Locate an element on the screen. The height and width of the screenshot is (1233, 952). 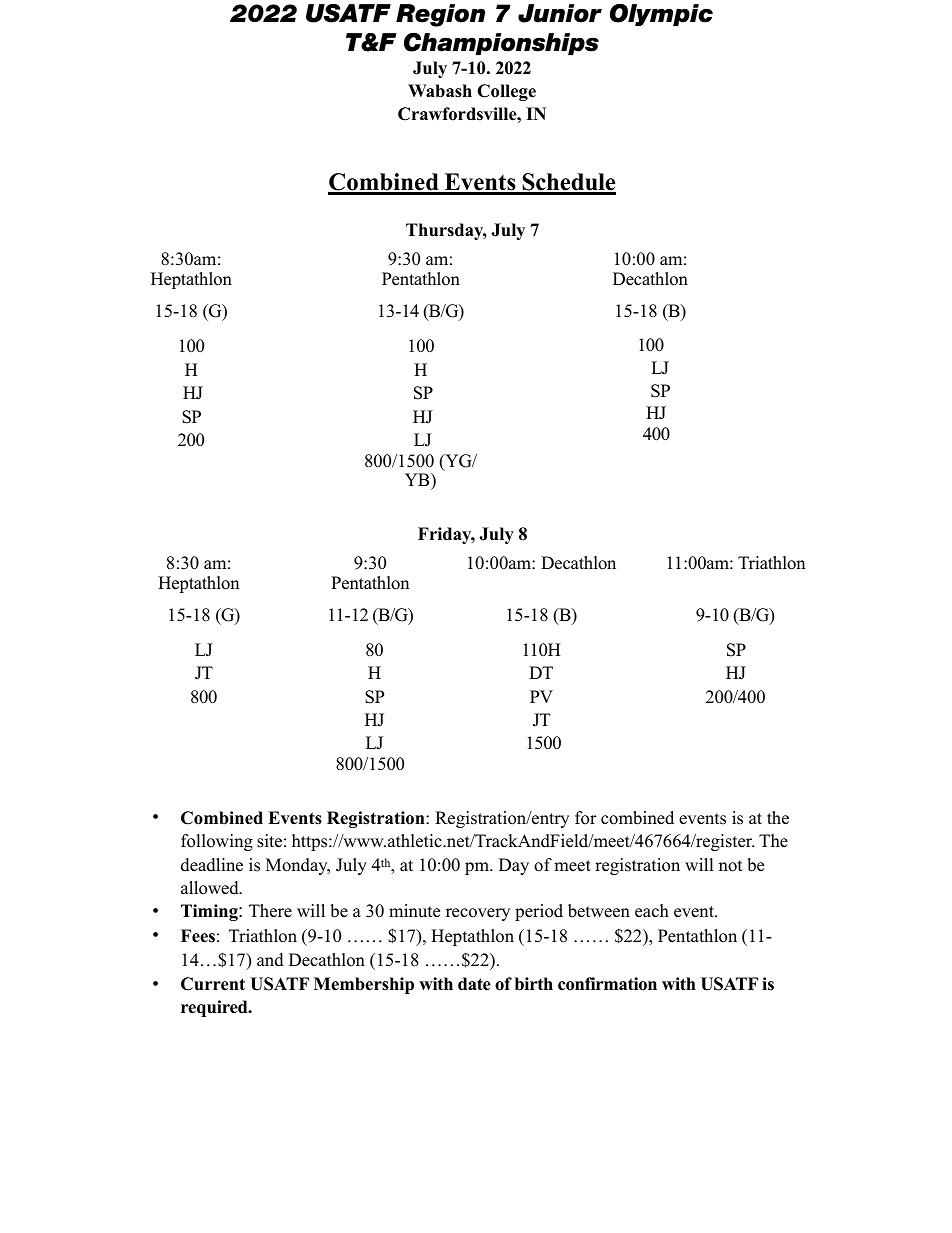
deadline is located at coordinates (212, 865).
